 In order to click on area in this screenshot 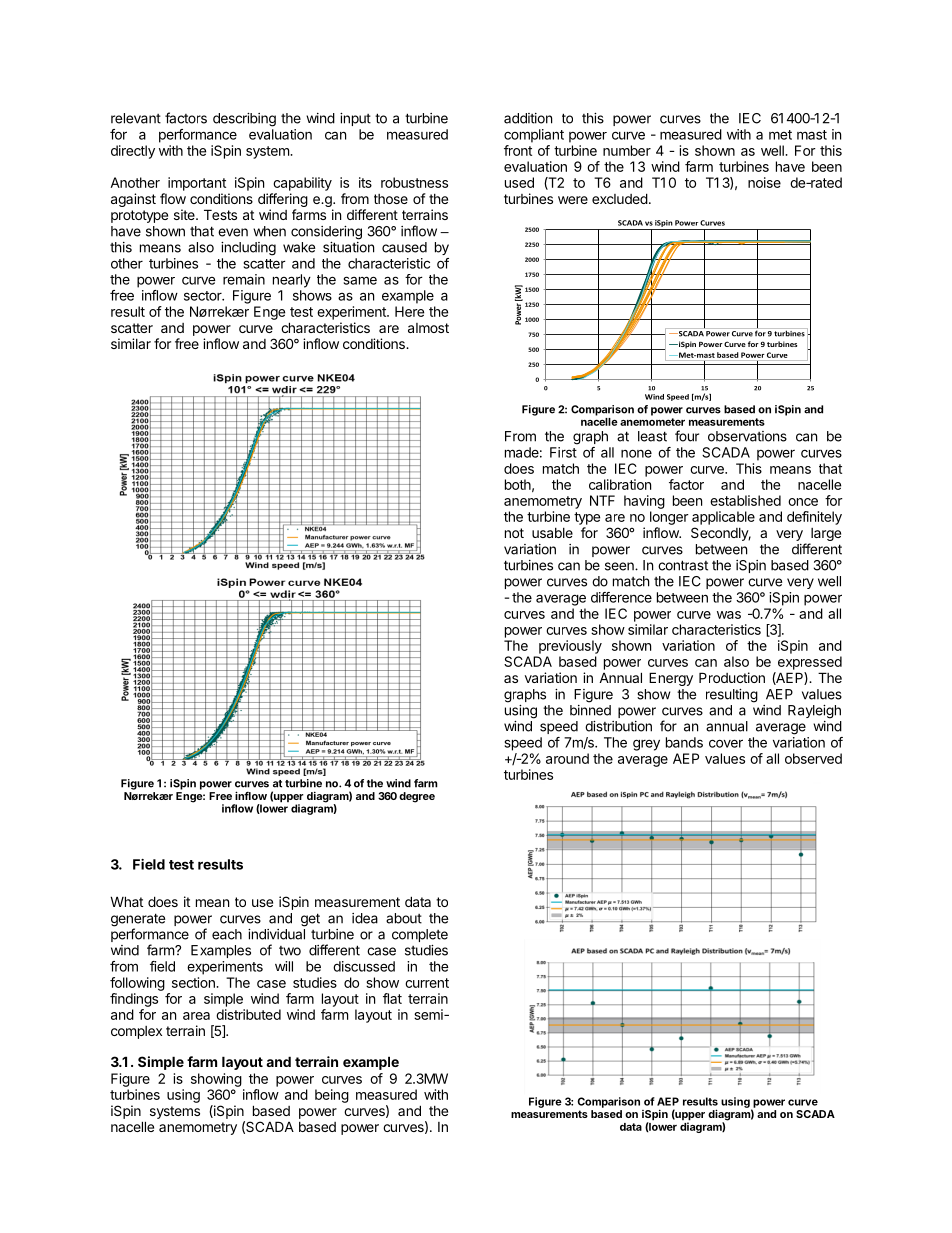, I will do `click(196, 1016)`.
